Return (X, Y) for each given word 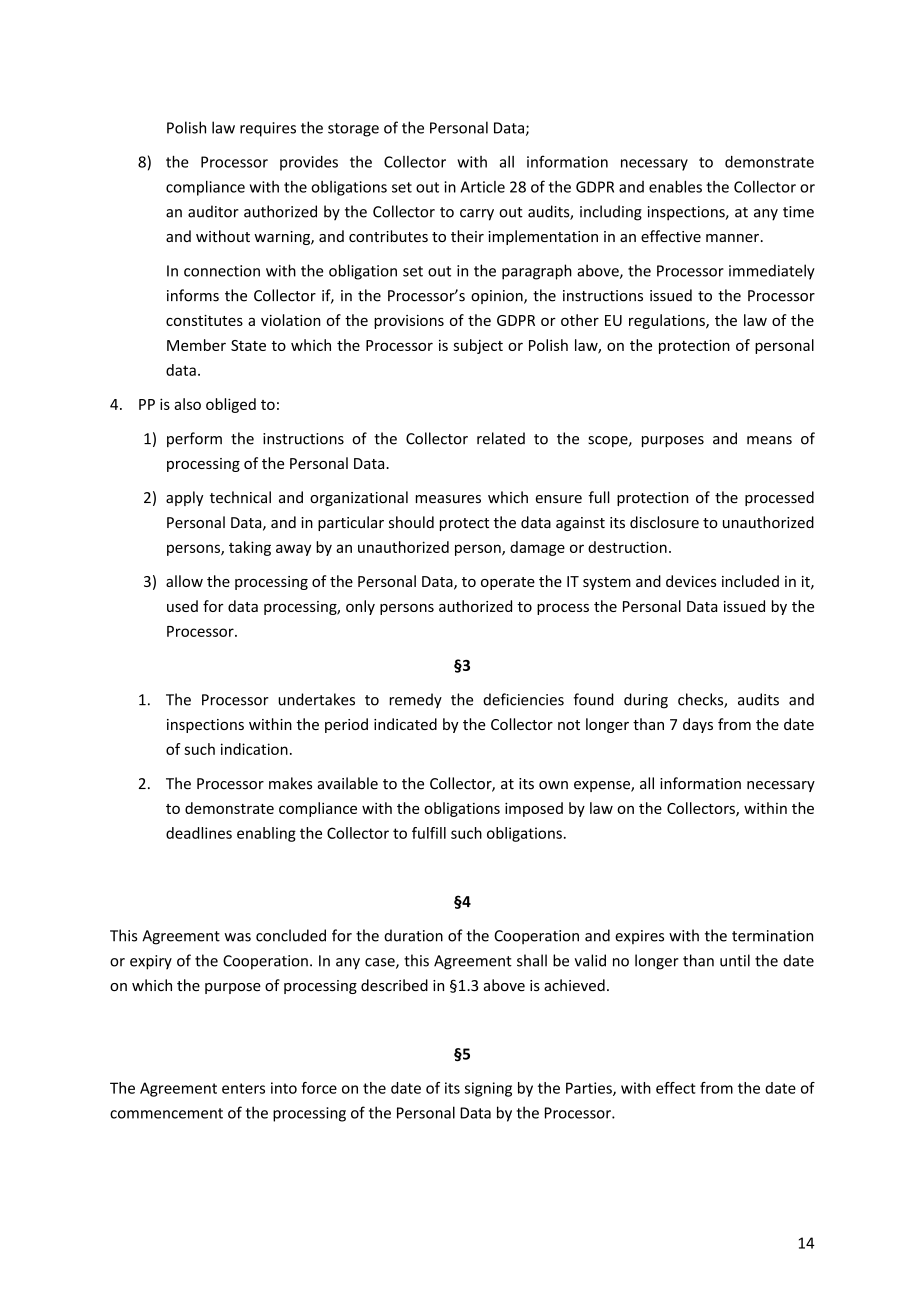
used (182, 606)
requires (268, 129)
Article (483, 187)
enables (675, 186)
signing (488, 1089)
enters (243, 1088)
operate (508, 583)
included (750, 581)
